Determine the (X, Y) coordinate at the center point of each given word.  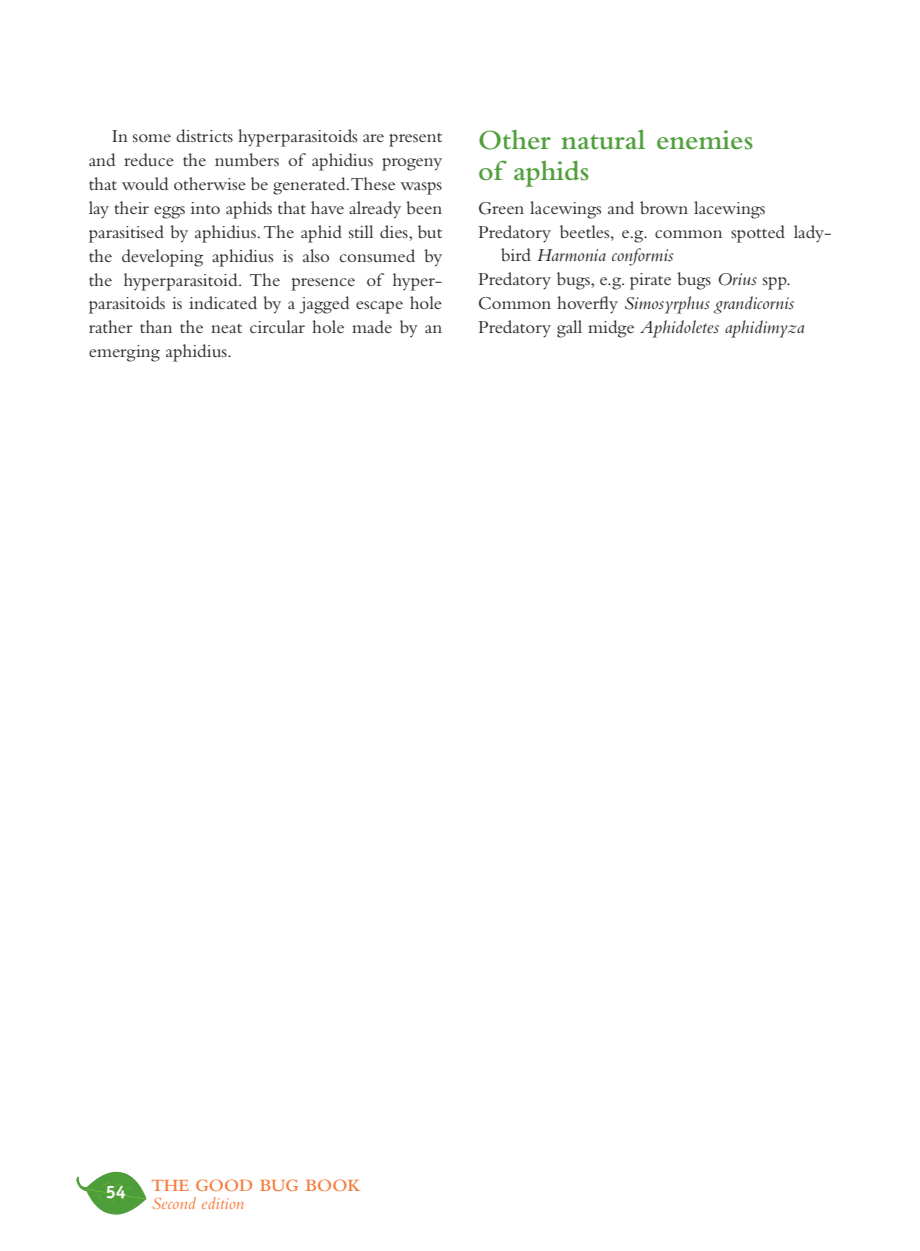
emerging (124, 353)
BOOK (333, 1185)
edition (223, 1203)
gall (569, 329)
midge (611, 329)
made (372, 326)
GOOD (224, 1185)
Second (174, 1203)
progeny (412, 164)
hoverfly (587, 305)
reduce (149, 159)
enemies (705, 140)
